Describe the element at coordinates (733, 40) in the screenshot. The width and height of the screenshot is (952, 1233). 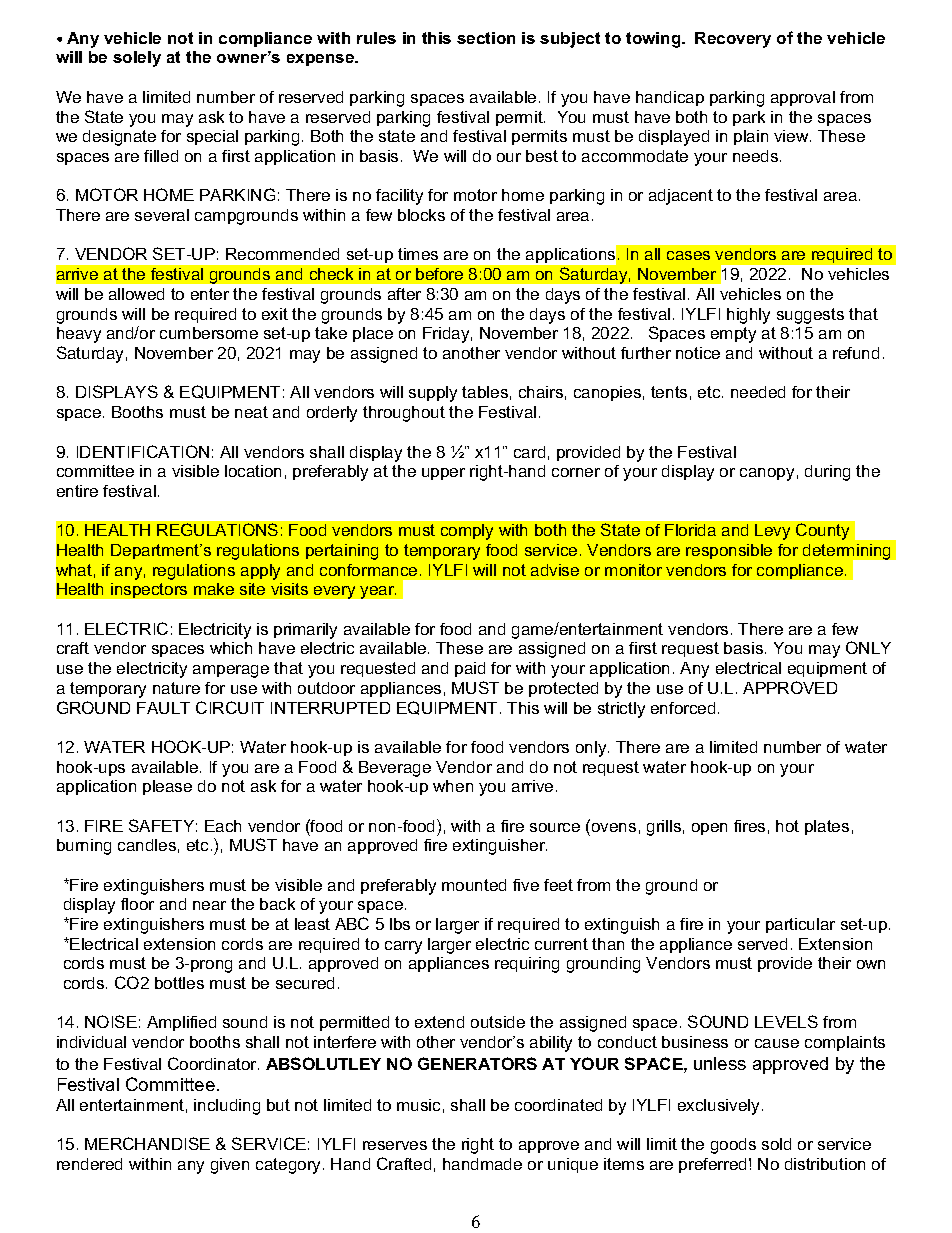
I see `Recovery` at that location.
